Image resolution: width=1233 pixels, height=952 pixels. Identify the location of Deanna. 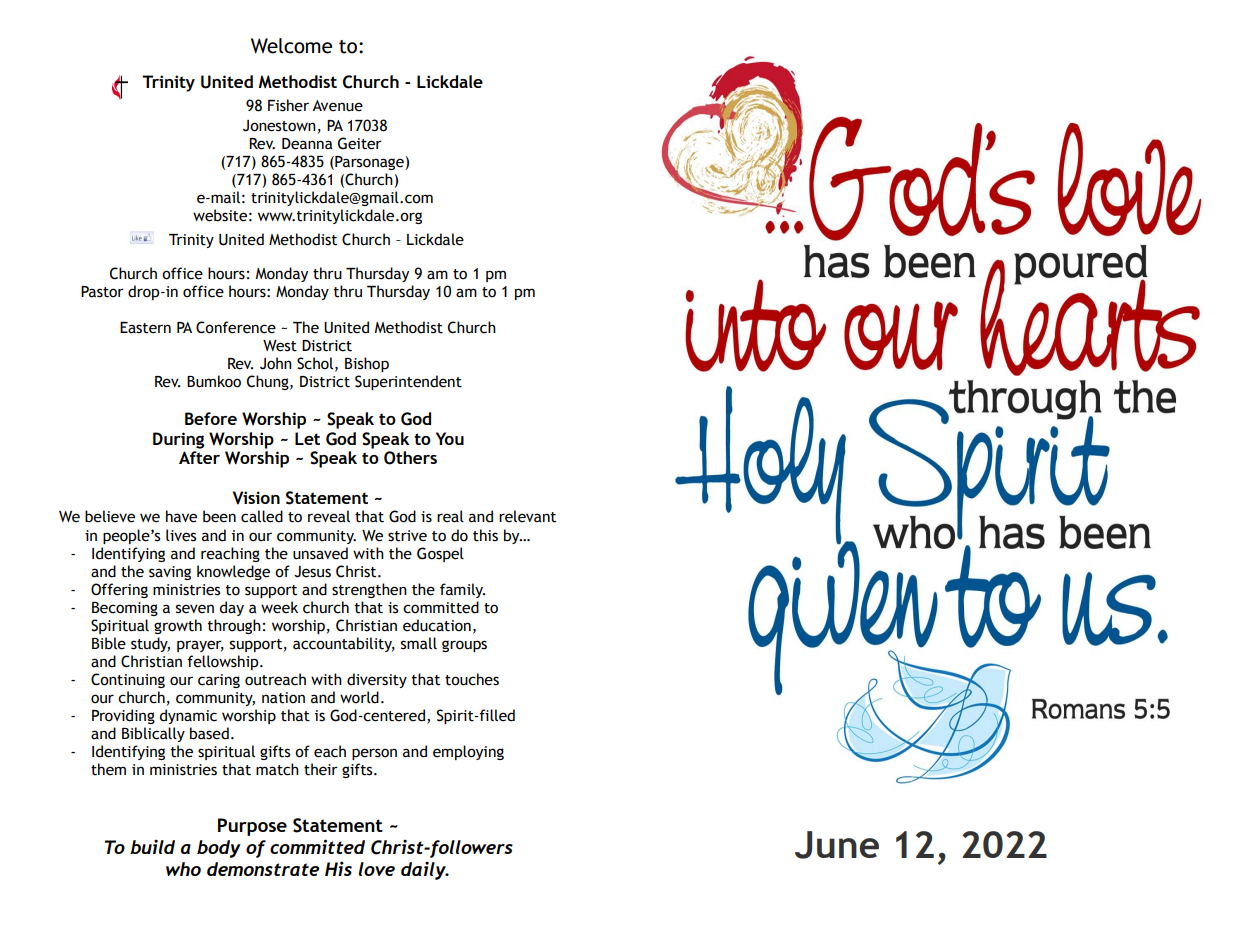
(307, 144).
